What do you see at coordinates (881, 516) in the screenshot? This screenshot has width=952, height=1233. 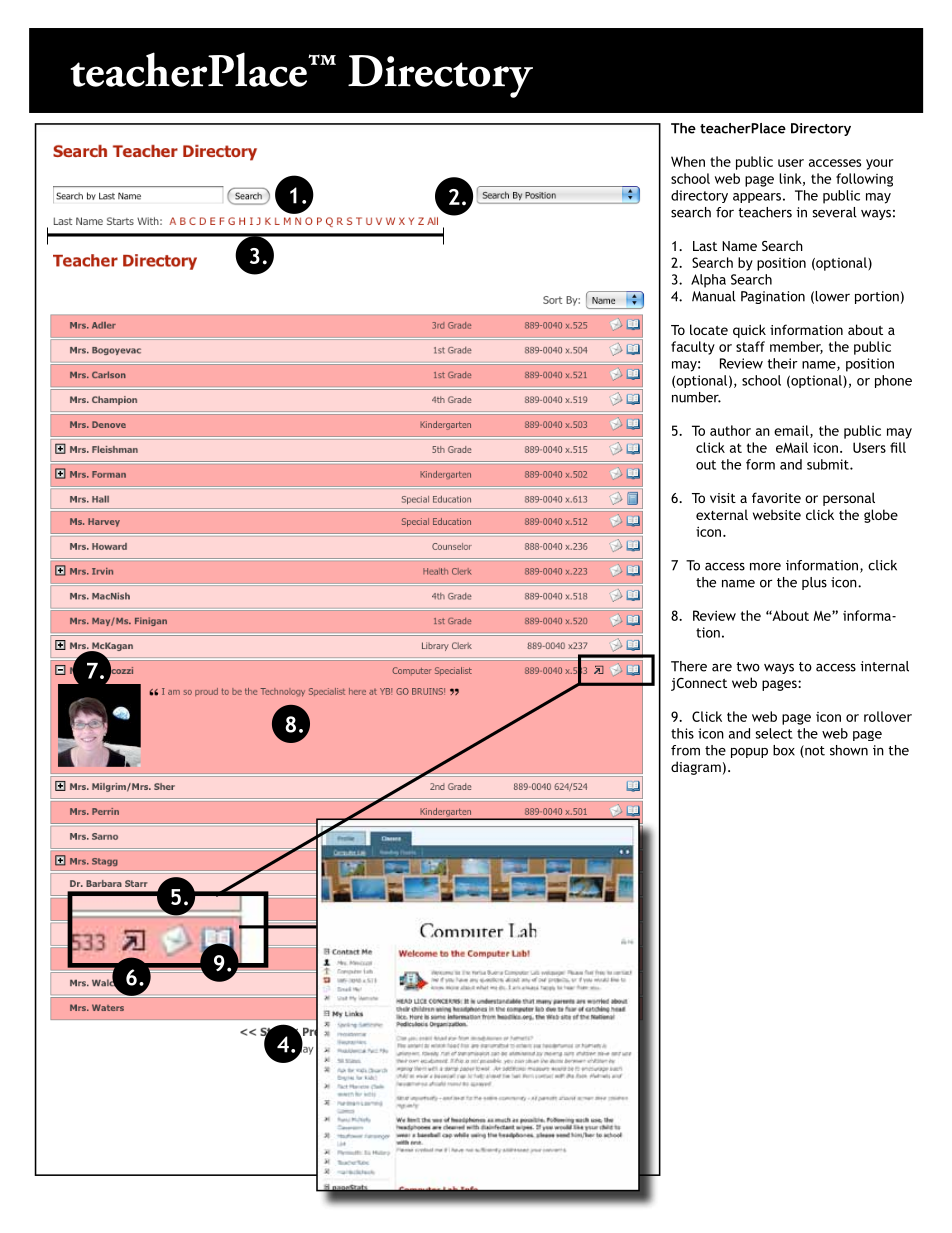 I see `globe` at bounding box center [881, 516].
